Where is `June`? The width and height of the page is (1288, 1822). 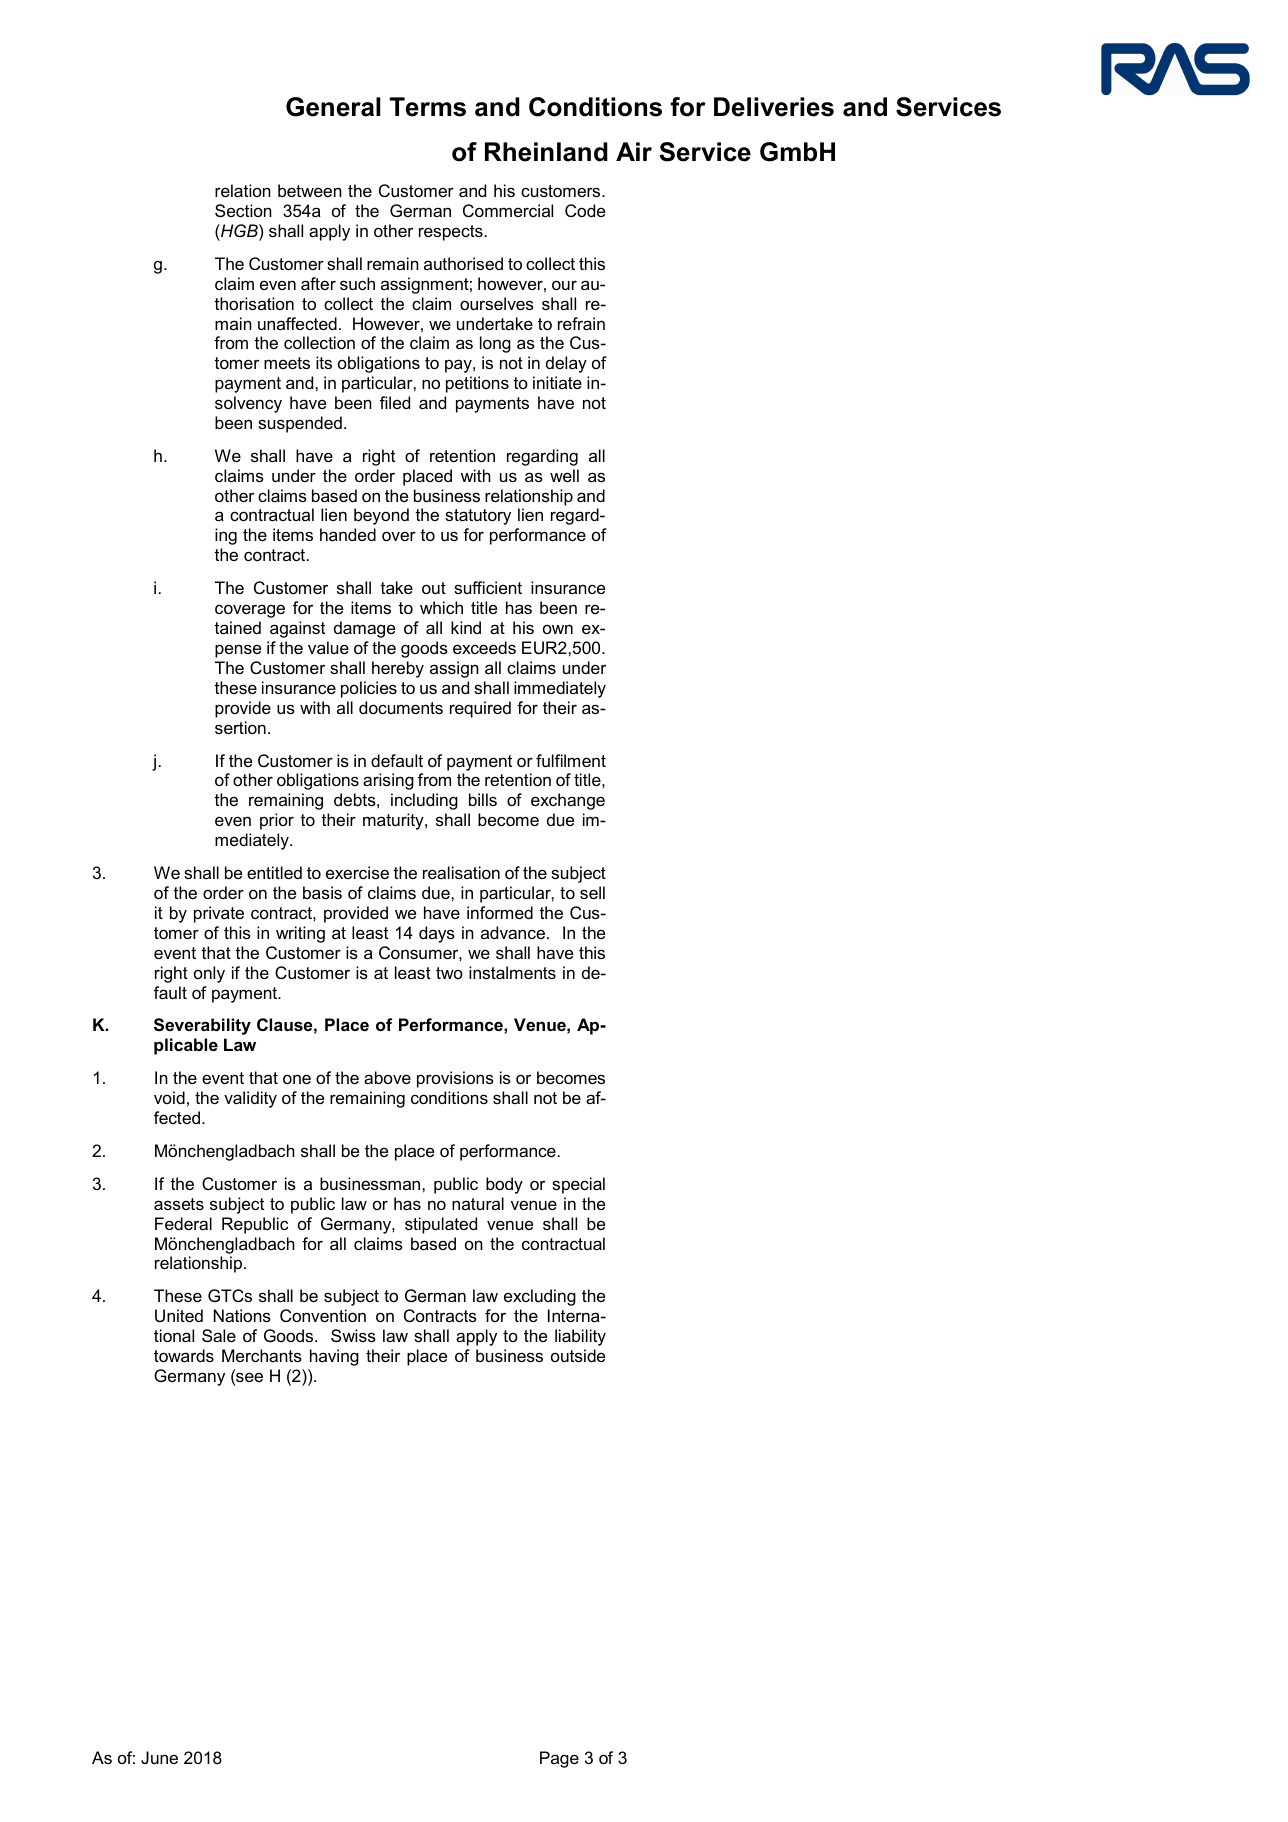
June is located at coordinates (159, 1757).
